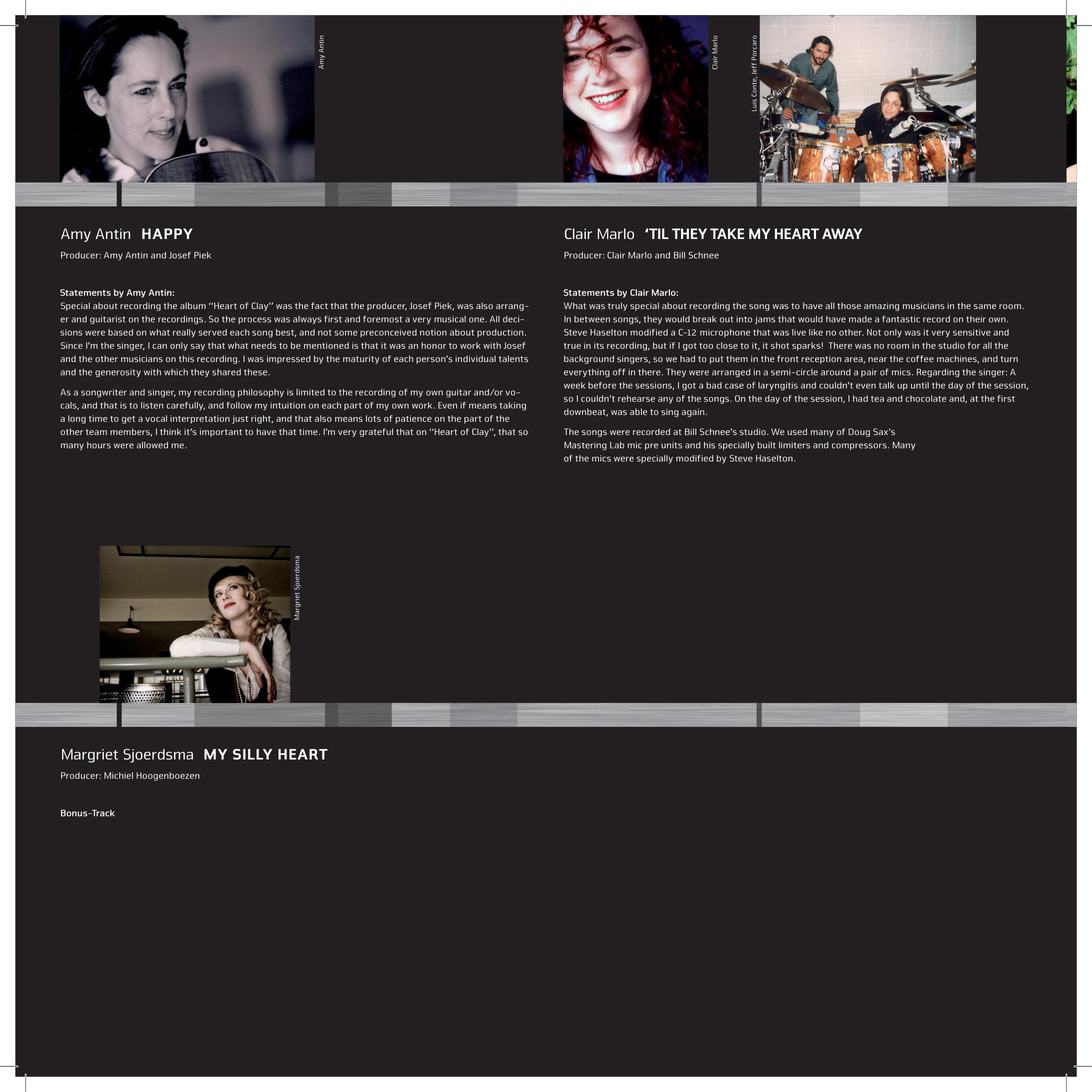 Image resolution: width=1092 pixels, height=1092 pixels. I want to click on allowed, so click(152, 445).
